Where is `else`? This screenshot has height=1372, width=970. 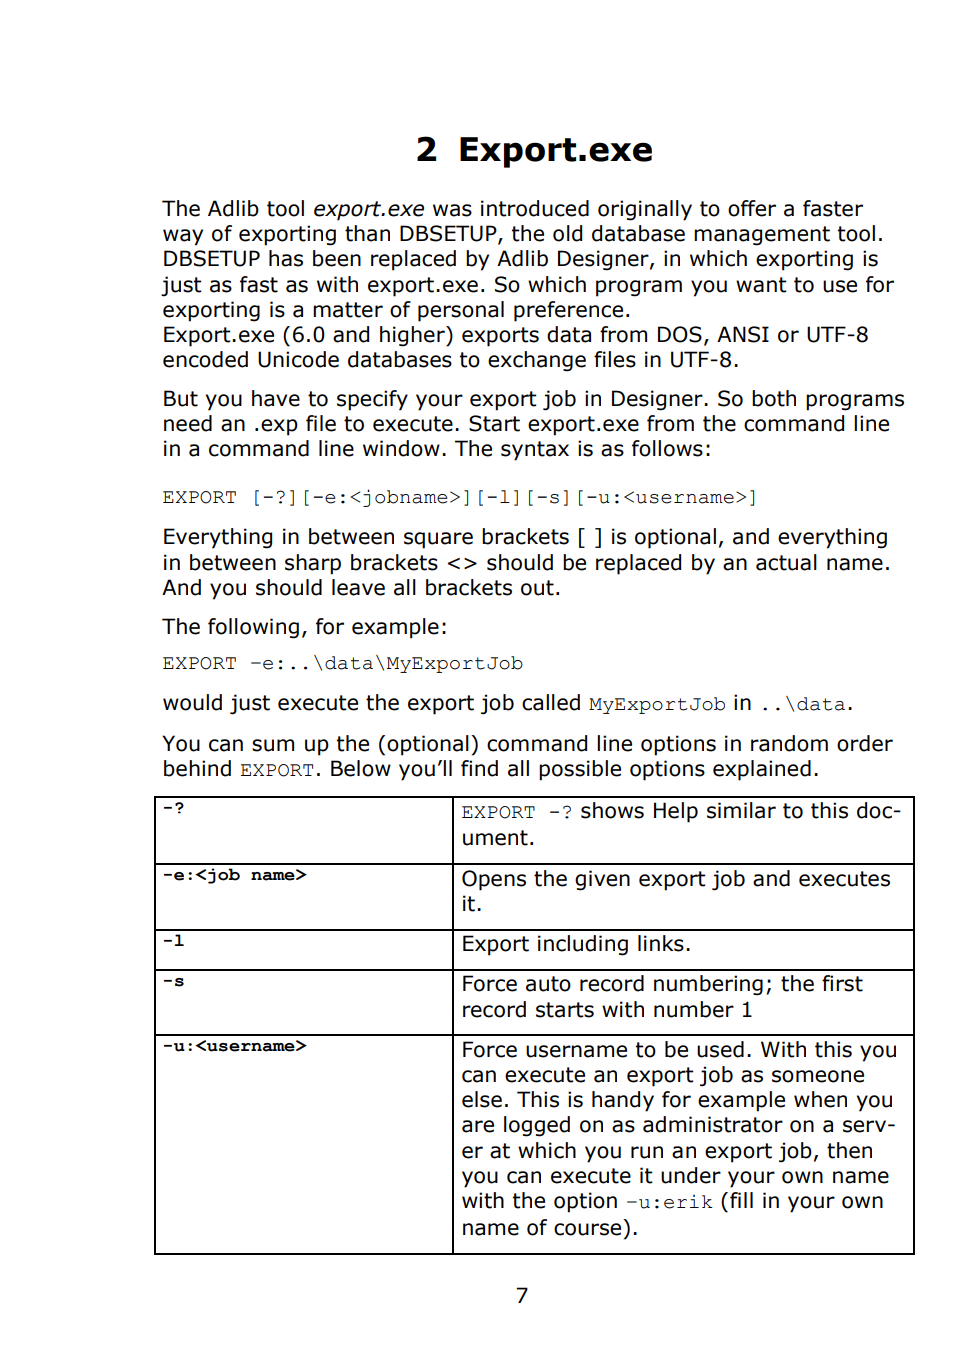
else is located at coordinates (482, 1099).
